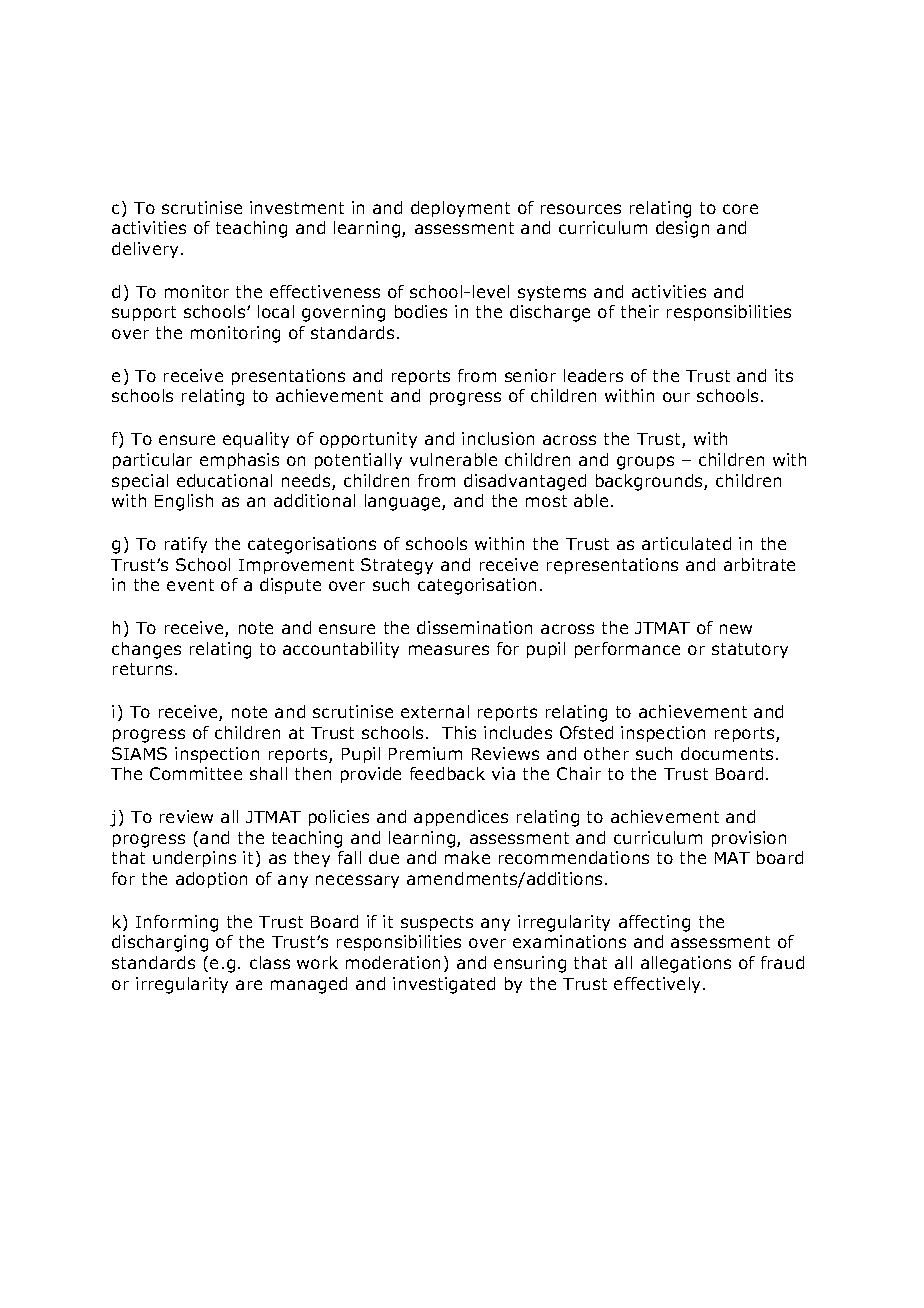 This image has width=924, height=1308. What do you see at coordinates (736, 629) in the image?
I see `new` at bounding box center [736, 629].
